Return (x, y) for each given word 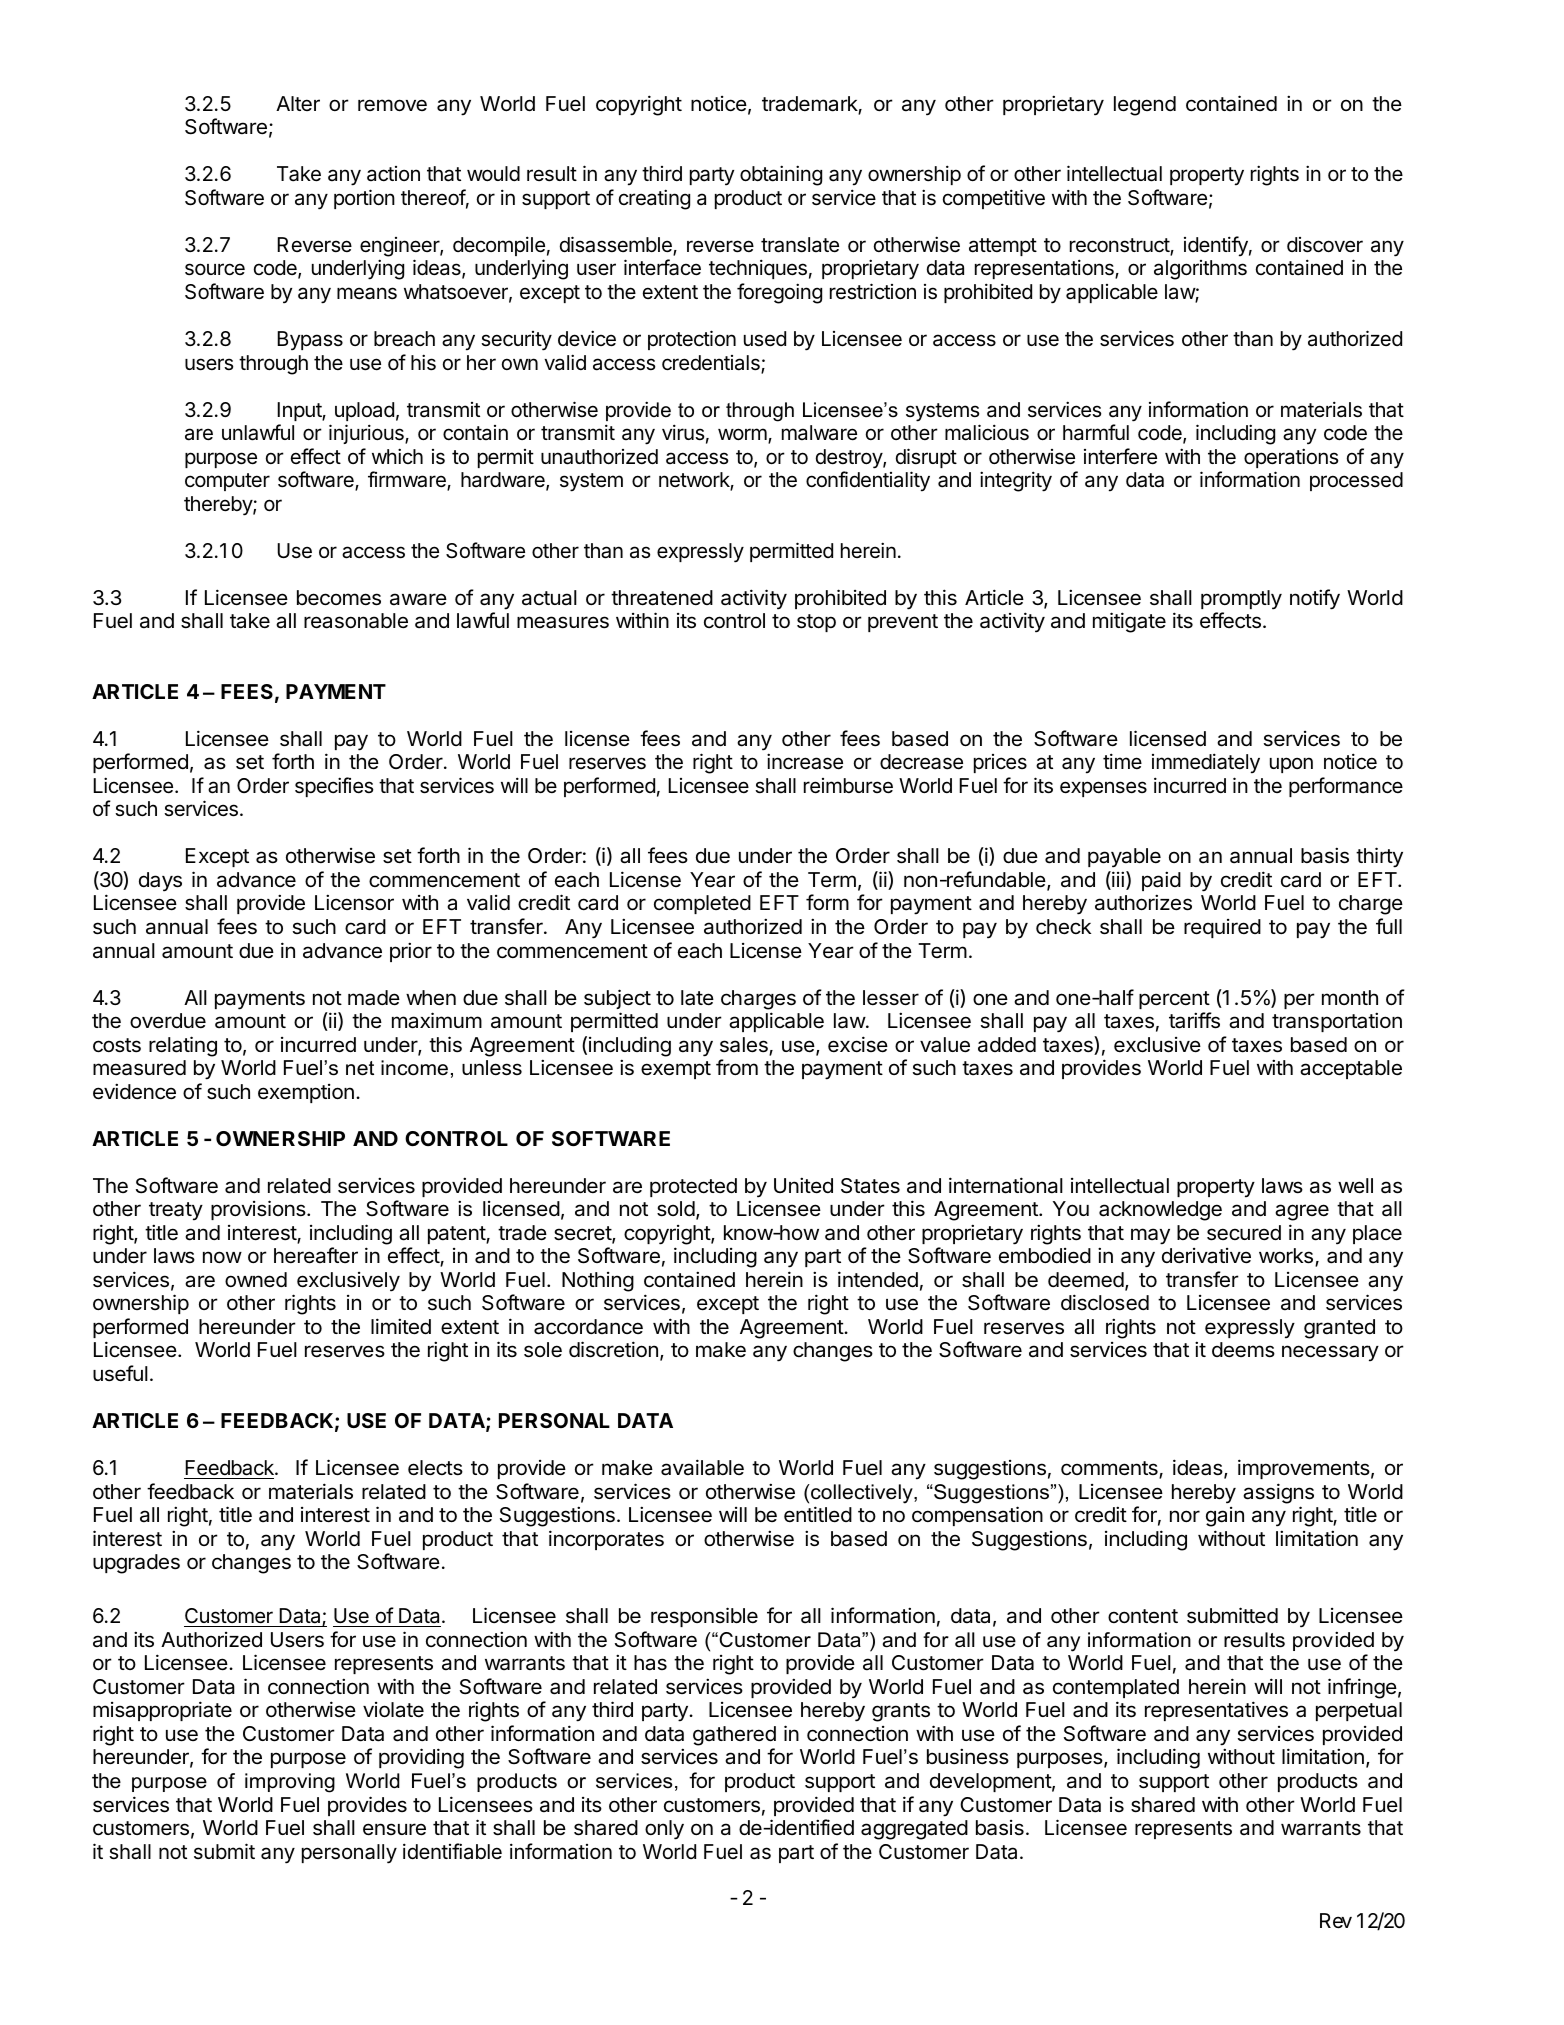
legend (1145, 106)
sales (745, 1046)
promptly (1241, 600)
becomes (339, 598)
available (702, 1467)
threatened (662, 598)
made (374, 998)
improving (290, 1783)
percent (1174, 1000)
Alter (298, 103)
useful (120, 1373)
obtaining (781, 175)
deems (1243, 1350)
